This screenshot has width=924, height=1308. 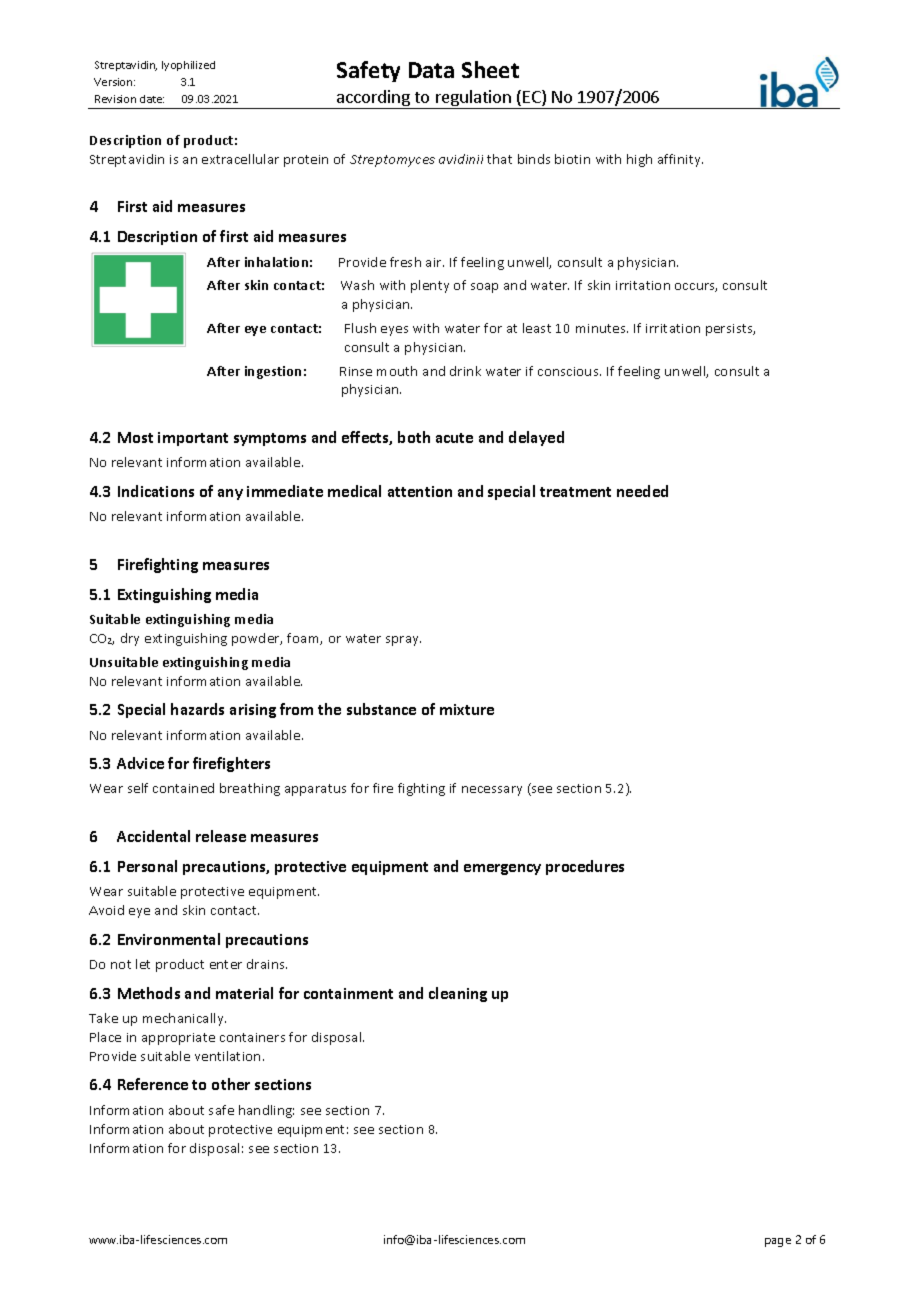 I want to click on date, so click(x=152, y=99).
